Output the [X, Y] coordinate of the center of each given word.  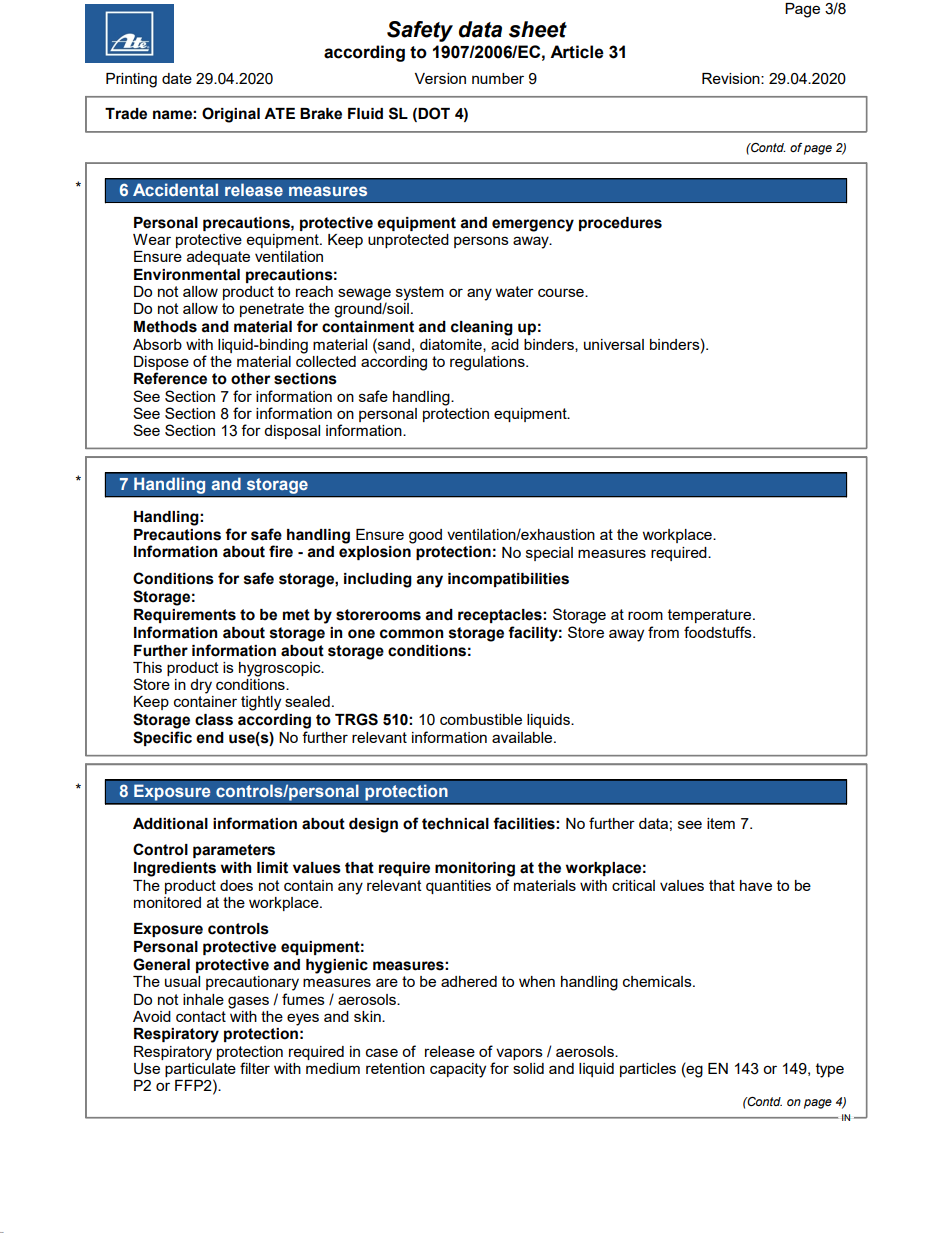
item [721, 823]
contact [201, 1016]
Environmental [187, 275]
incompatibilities [508, 580]
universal [614, 344]
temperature [711, 616]
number [498, 78]
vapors [519, 1054]
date [177, 78]
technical [455, 824]
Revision [732, 78]
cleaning [482, 328]
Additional [170, 824]
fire [281, 551]
